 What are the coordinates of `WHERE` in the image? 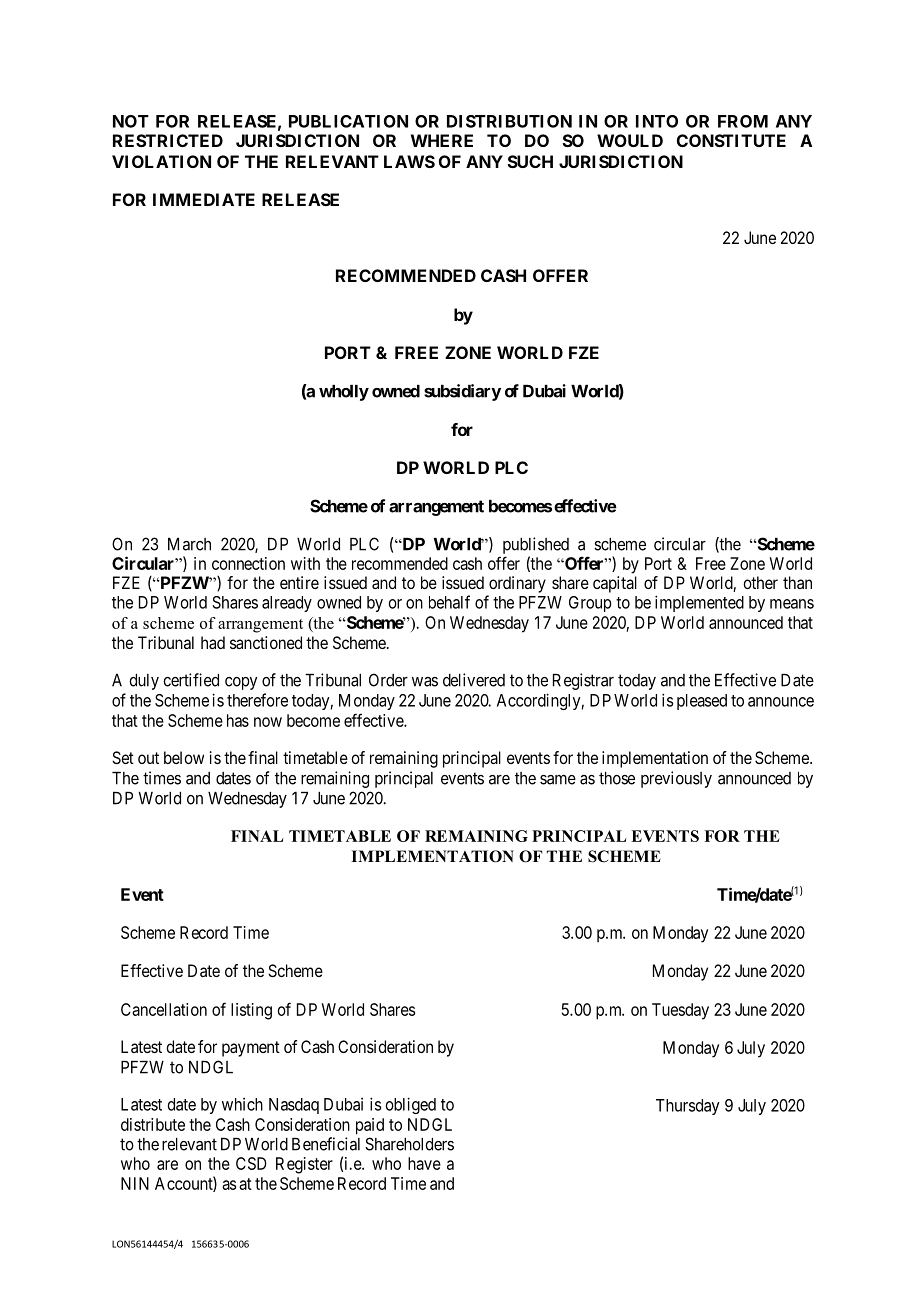 It's located at (442, 140).
